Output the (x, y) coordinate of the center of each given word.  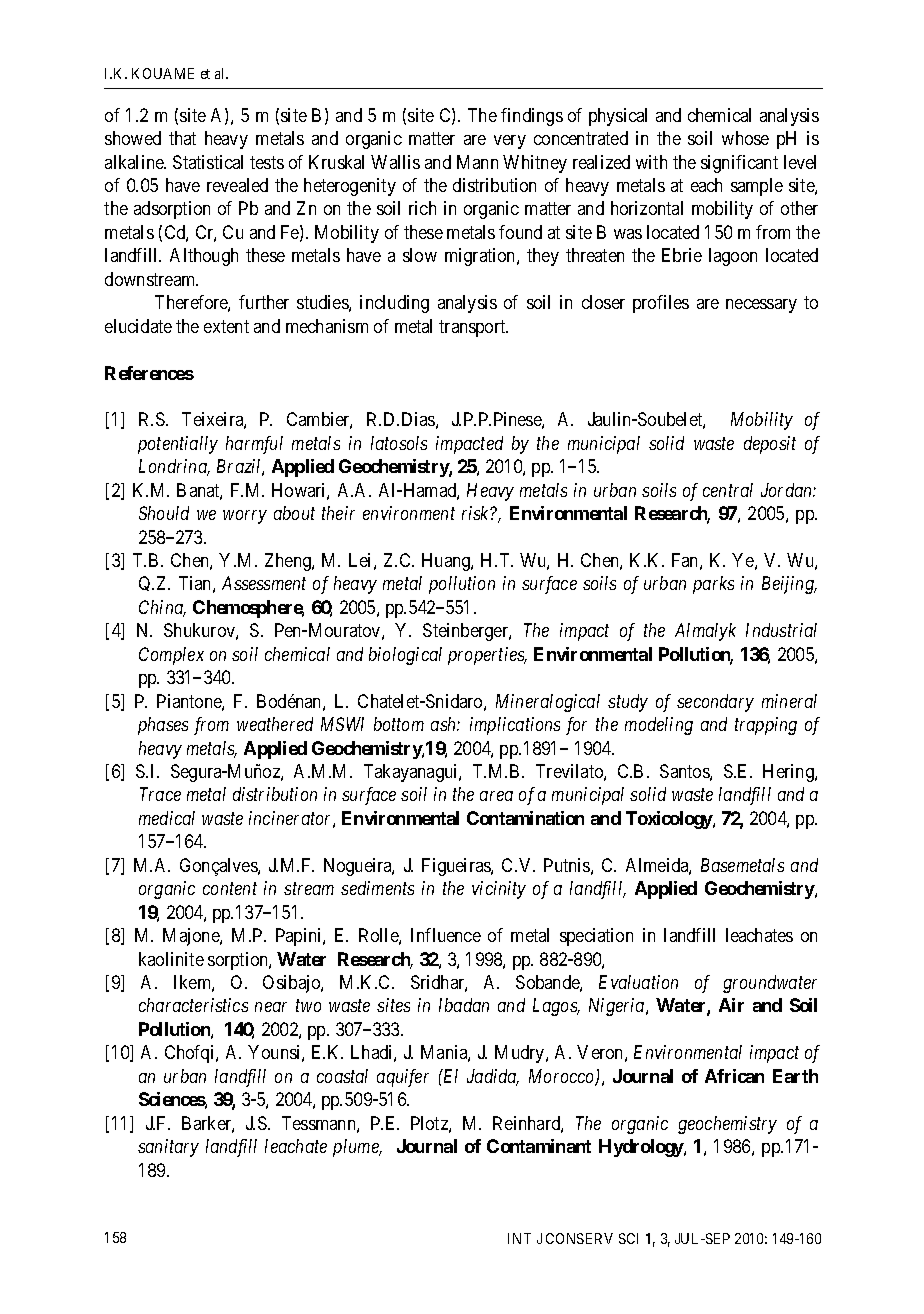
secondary (715, 703)
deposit (770, 445)
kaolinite (171, 959)
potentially (178, 445)
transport (473, 328)
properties (487, 656)
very (510, 142)
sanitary (168, 1148)
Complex (171, 656)
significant (739, 164)
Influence (446, 935)
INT (519, 1238)
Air (731, 1005)
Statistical (208, 162)
